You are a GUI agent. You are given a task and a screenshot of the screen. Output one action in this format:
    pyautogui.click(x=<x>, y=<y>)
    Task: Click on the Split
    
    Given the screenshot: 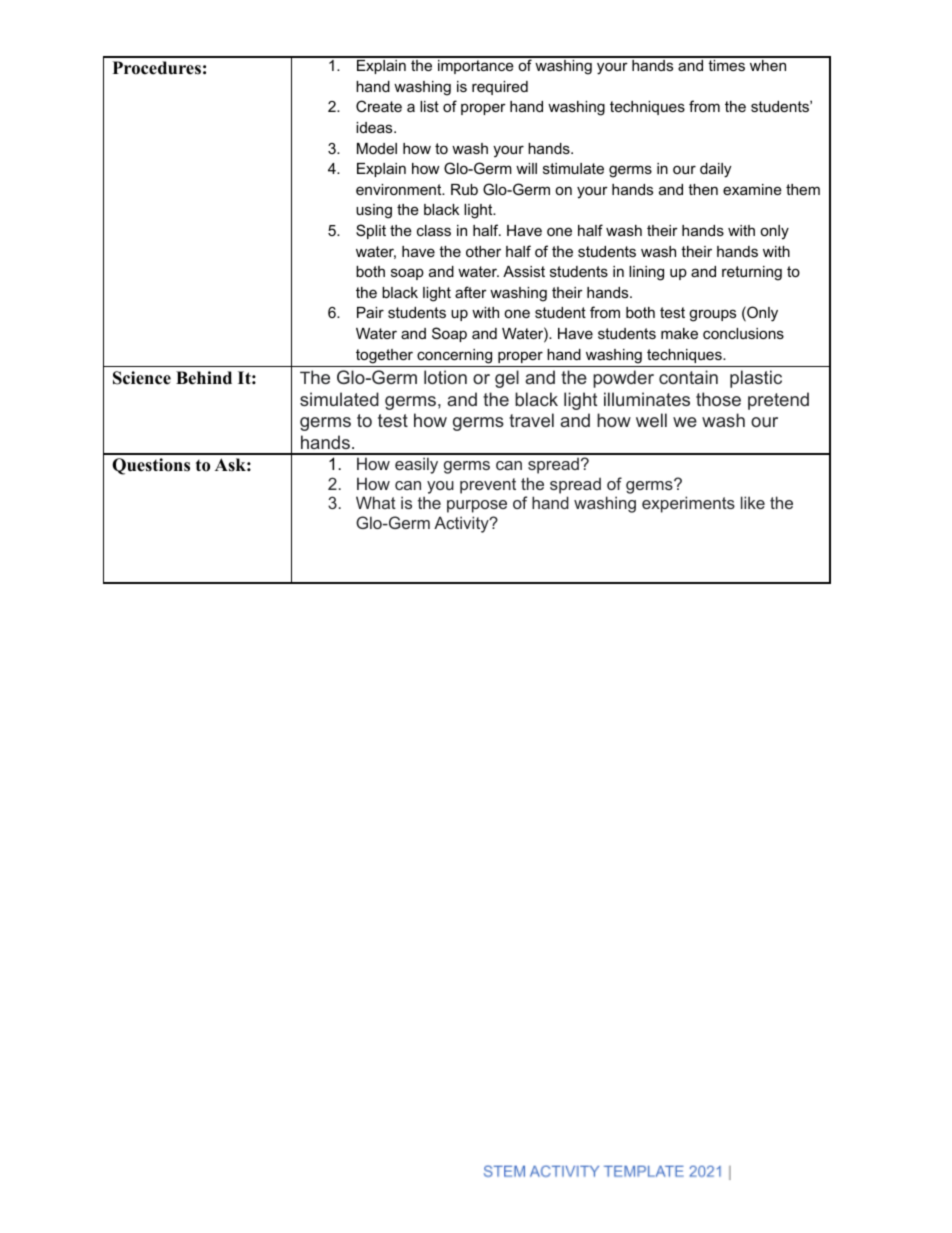 What is the action you would take?
    pyautogui.click(x=371, y=231)
